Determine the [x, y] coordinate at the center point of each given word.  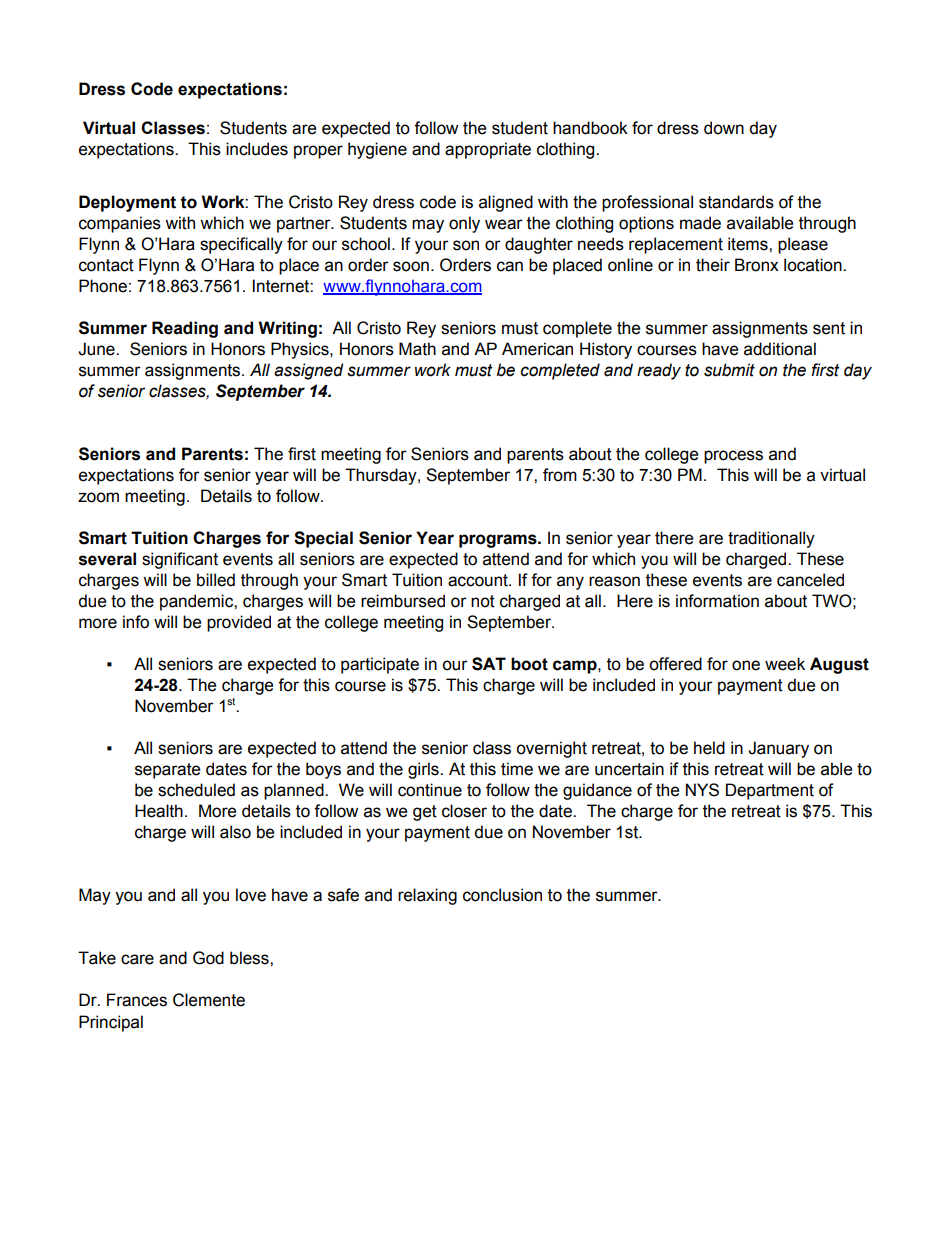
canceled [810, 580]
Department [770, 791]
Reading [185, 329]
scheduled [196, 790]
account [479, 580]
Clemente [209, 1000]
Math [417, 349]
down [724, 128]
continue [430, 790]
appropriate [488, 150]
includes [257, 149]
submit [729, 370]
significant [180, 560]
